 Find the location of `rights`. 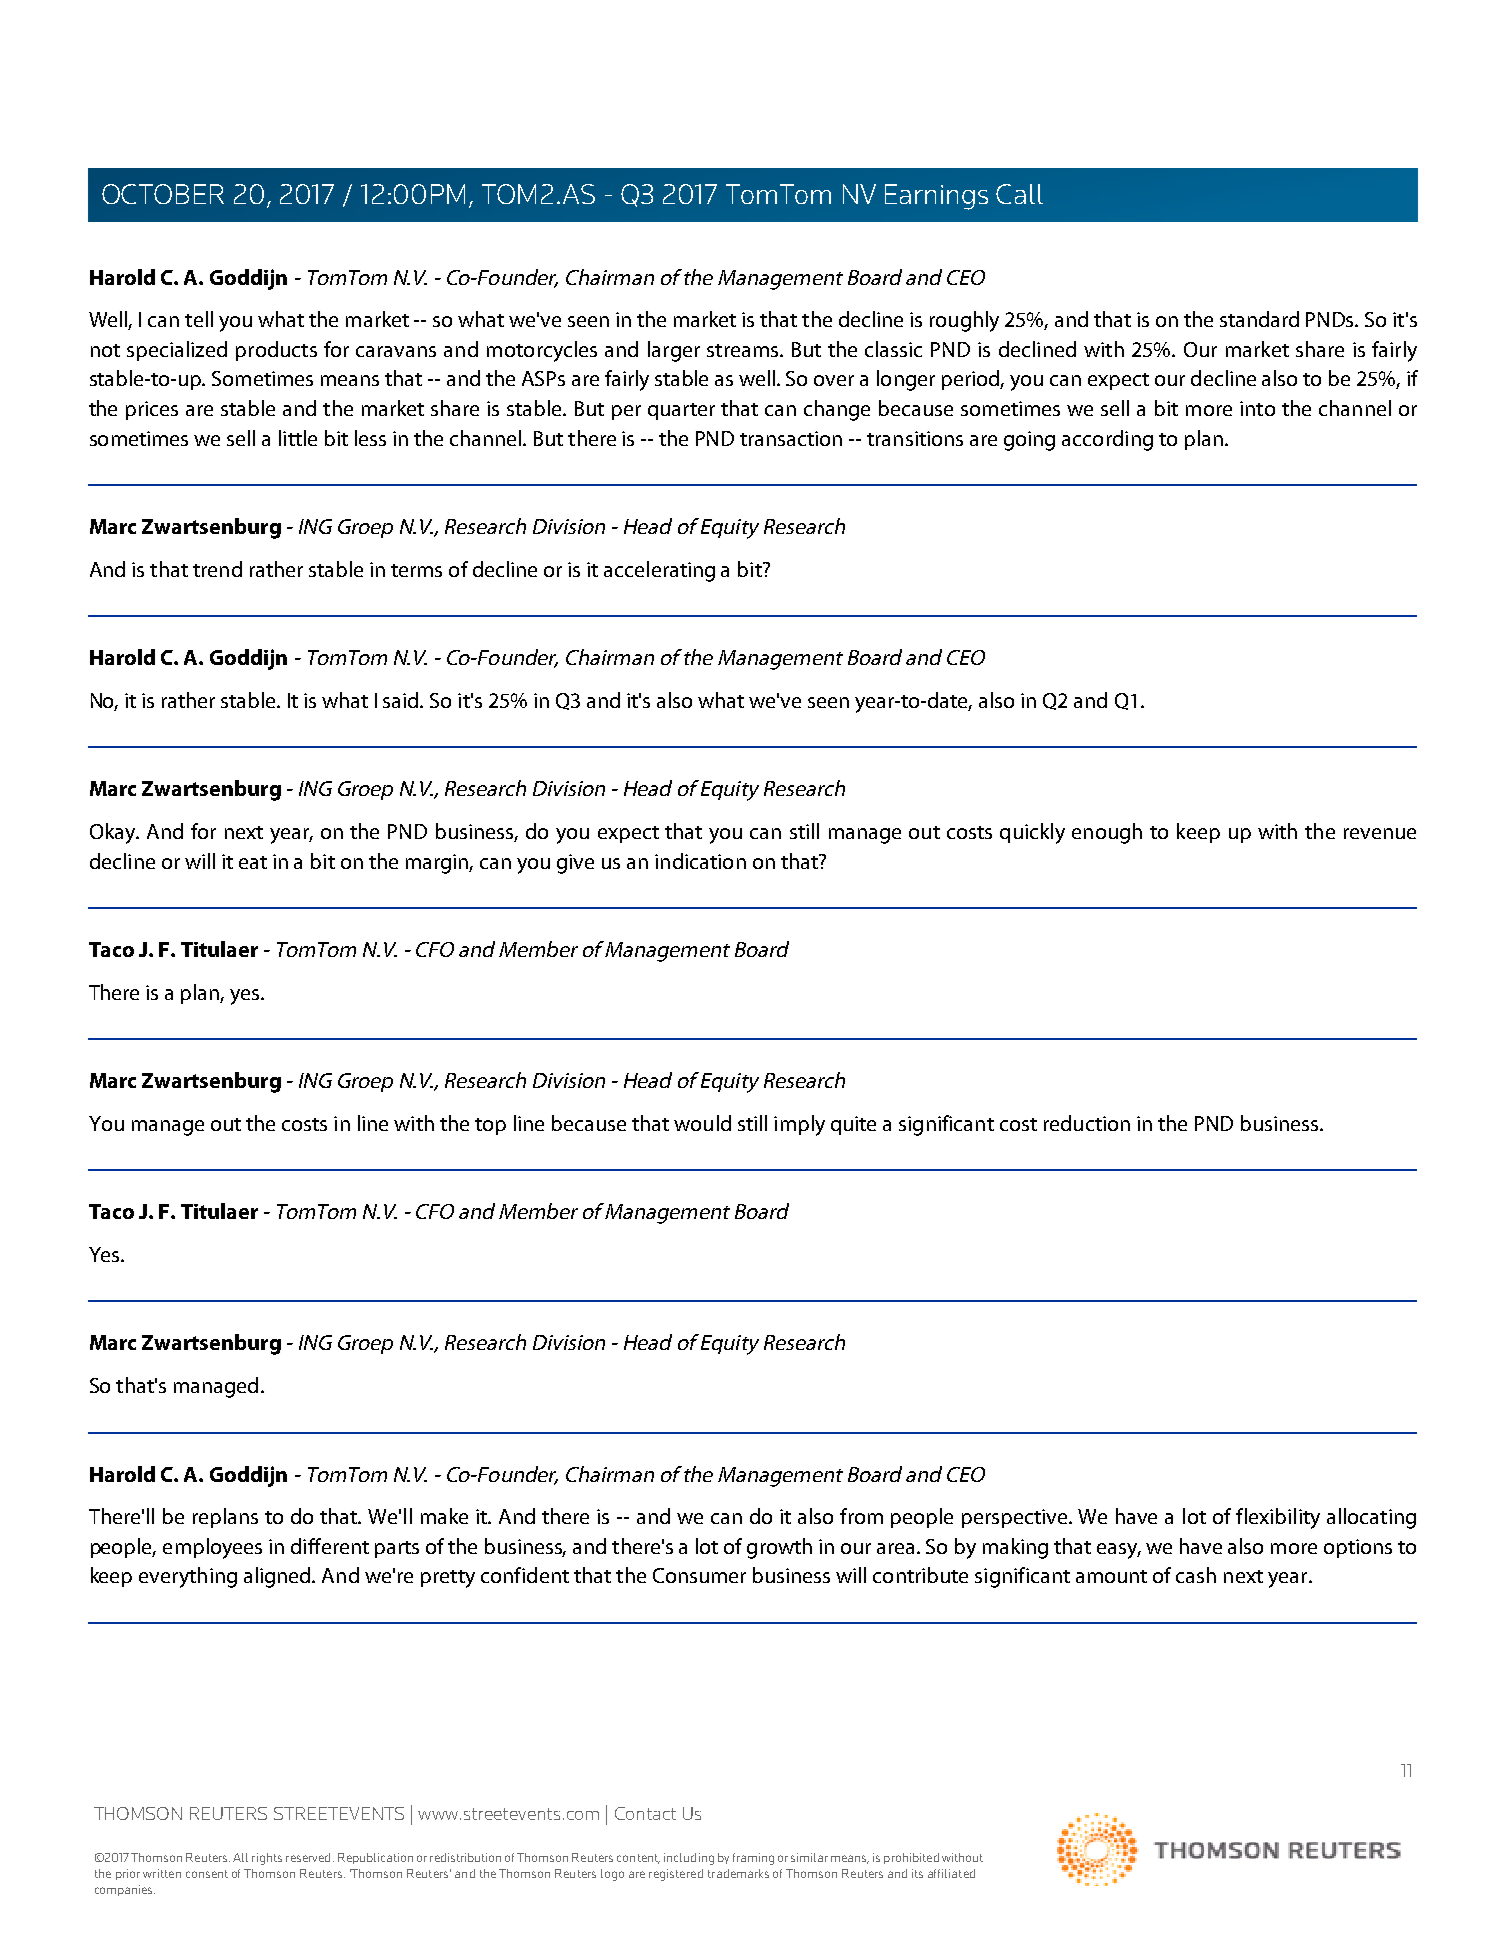

rights is located at coordinates (267, 1859).
